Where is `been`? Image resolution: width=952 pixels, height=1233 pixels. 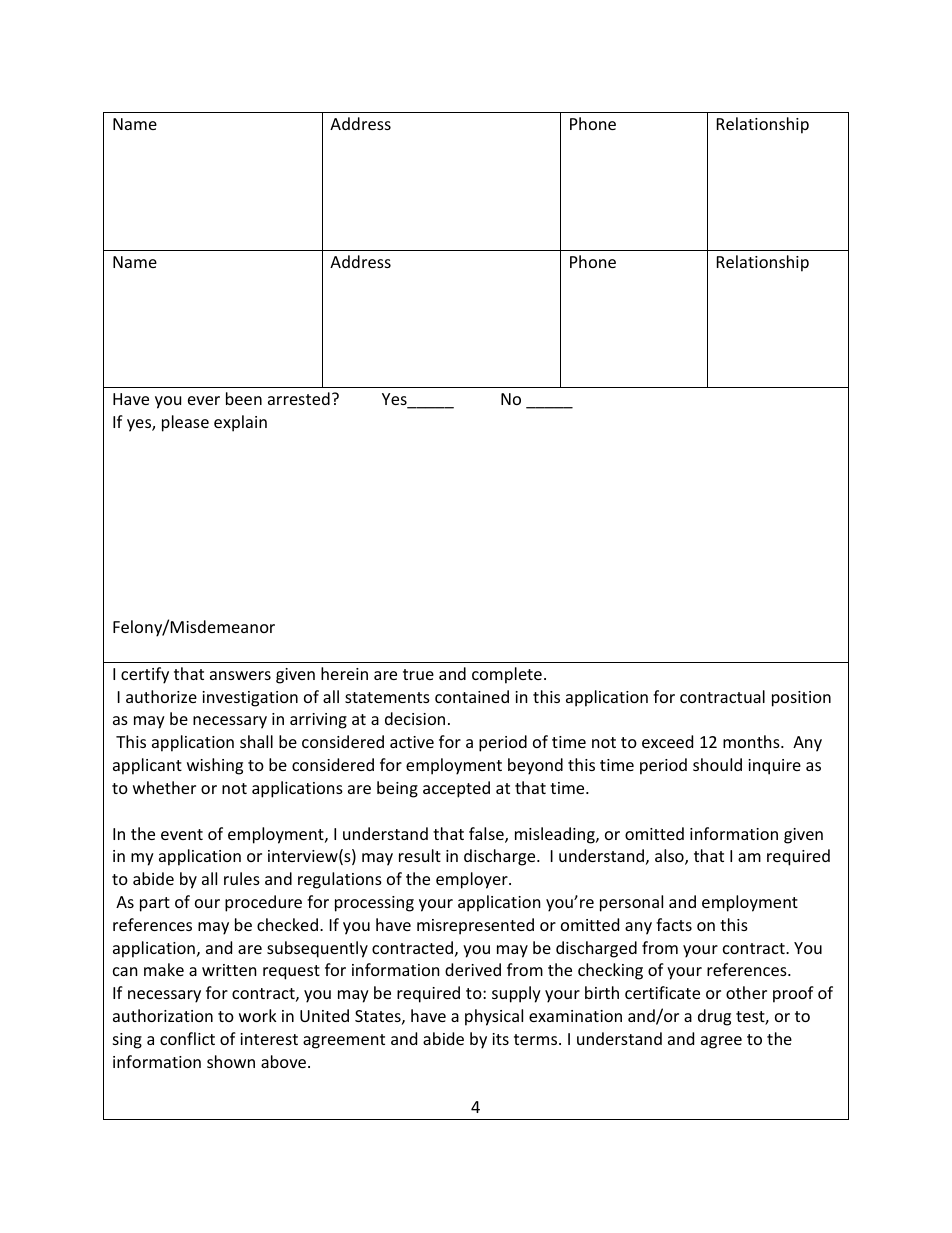
been is located at coordinates (244, 398).
